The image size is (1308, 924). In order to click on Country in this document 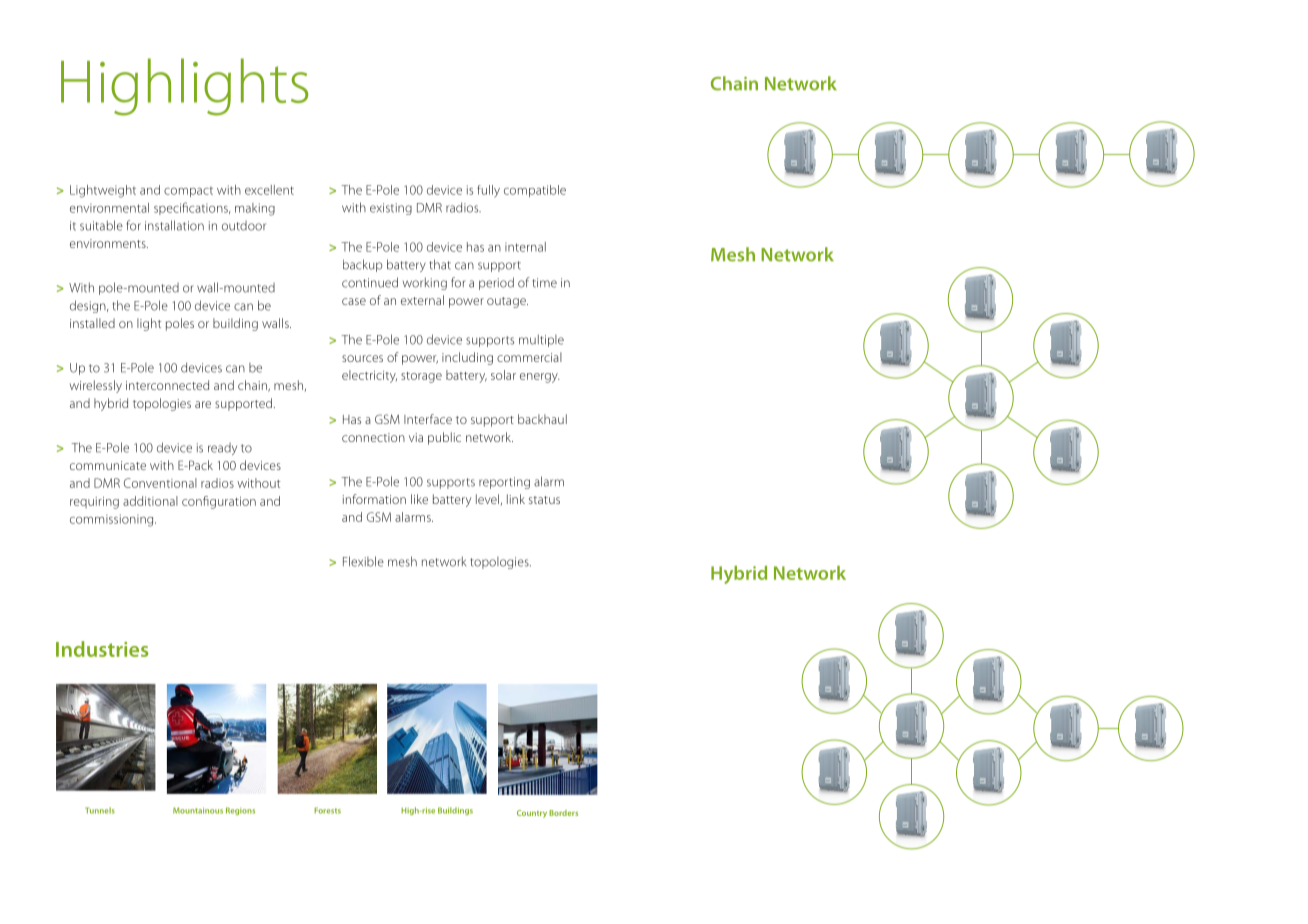, I will do `click(532, 814)`.
